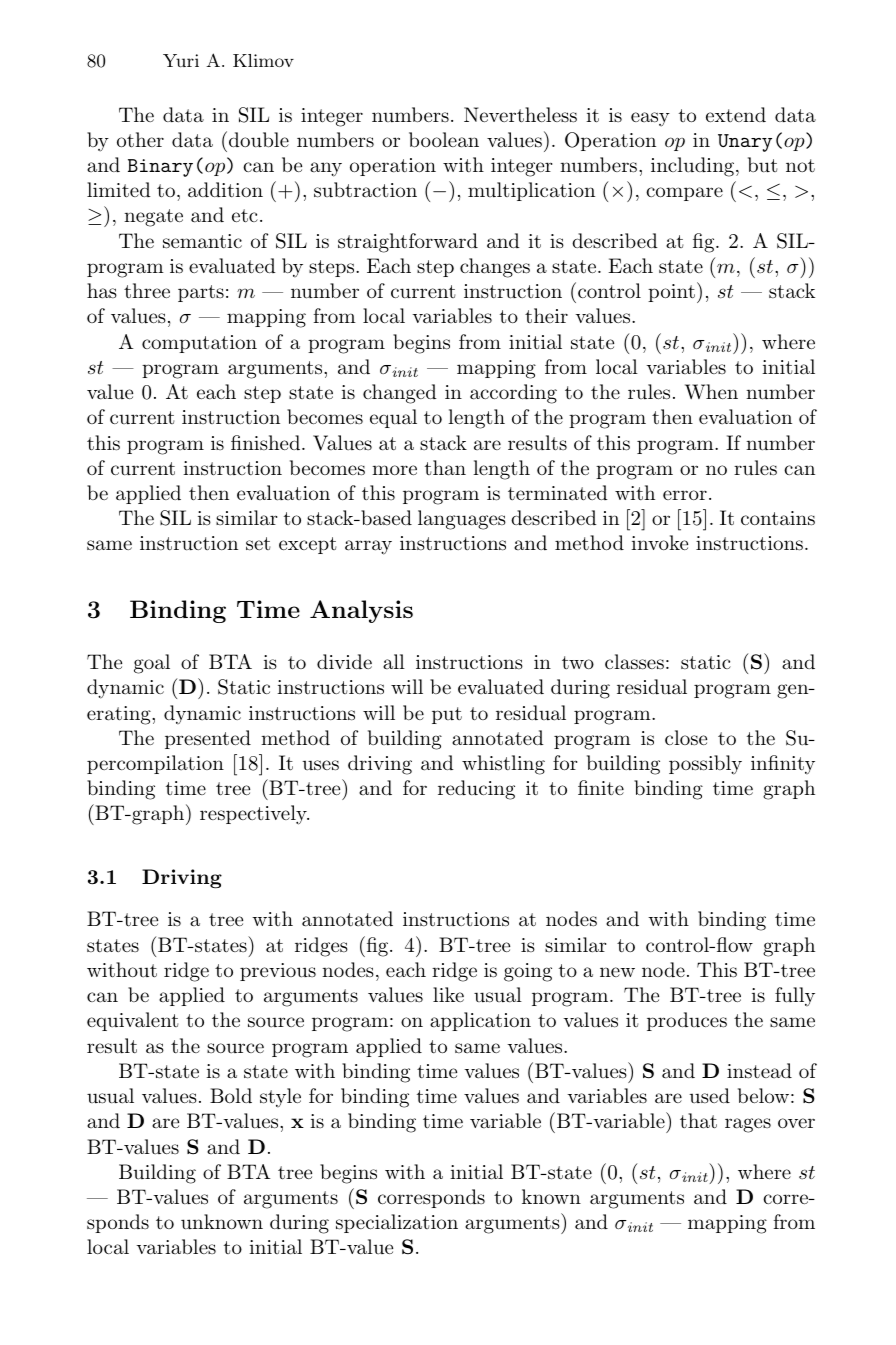 The width and height of the document is (896, 1345). What do you see at coordinates (634, 662) in the document?
I see `classes` at bounding box center [634, 662].
